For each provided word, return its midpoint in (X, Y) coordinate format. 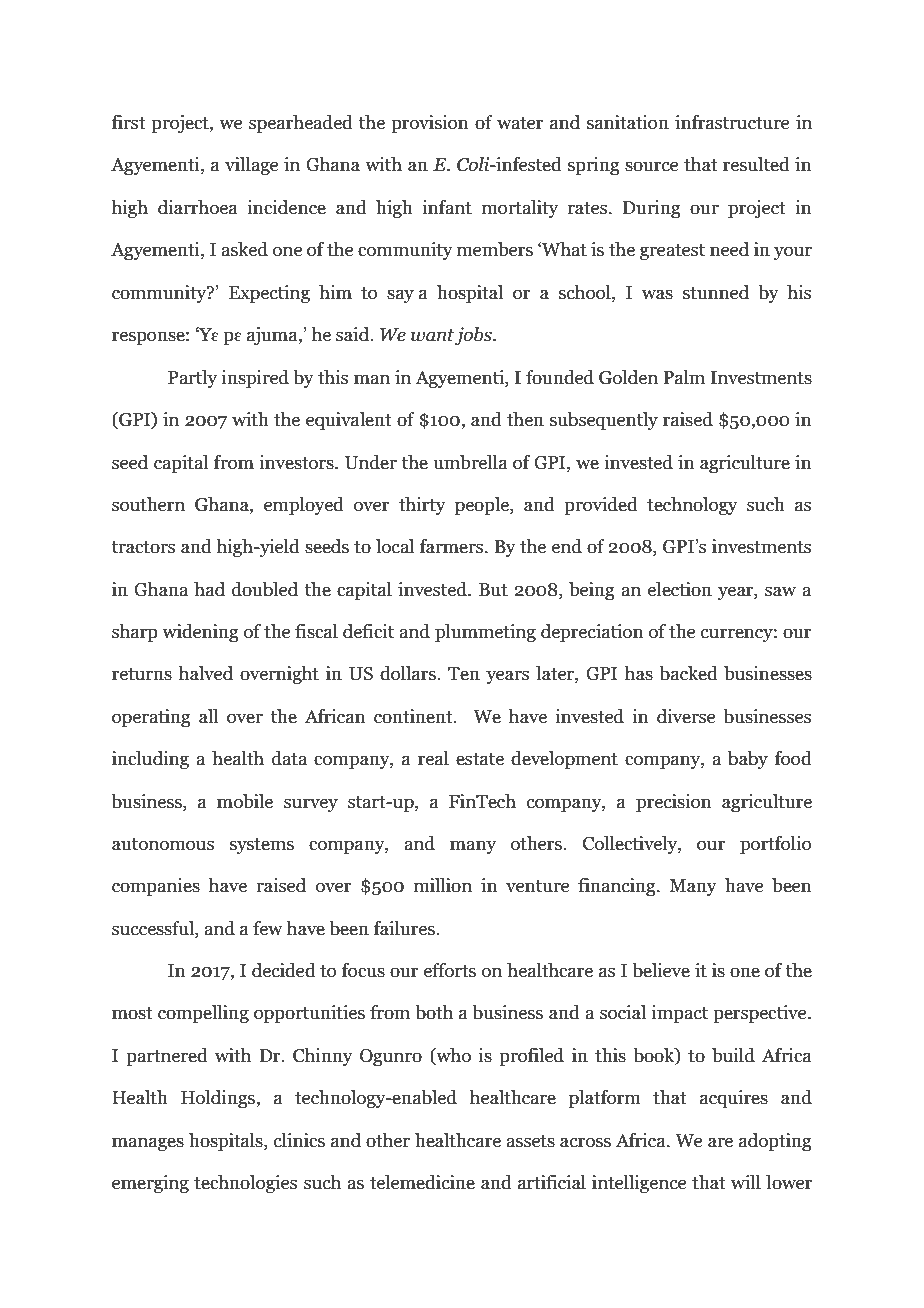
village (251, 166)
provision (430, 124)
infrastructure (732, 122)
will (746, 1182)
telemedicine (422, 1182)
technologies (245, 1184)
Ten (464, 674)
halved (205, 673)
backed (688, 673)
